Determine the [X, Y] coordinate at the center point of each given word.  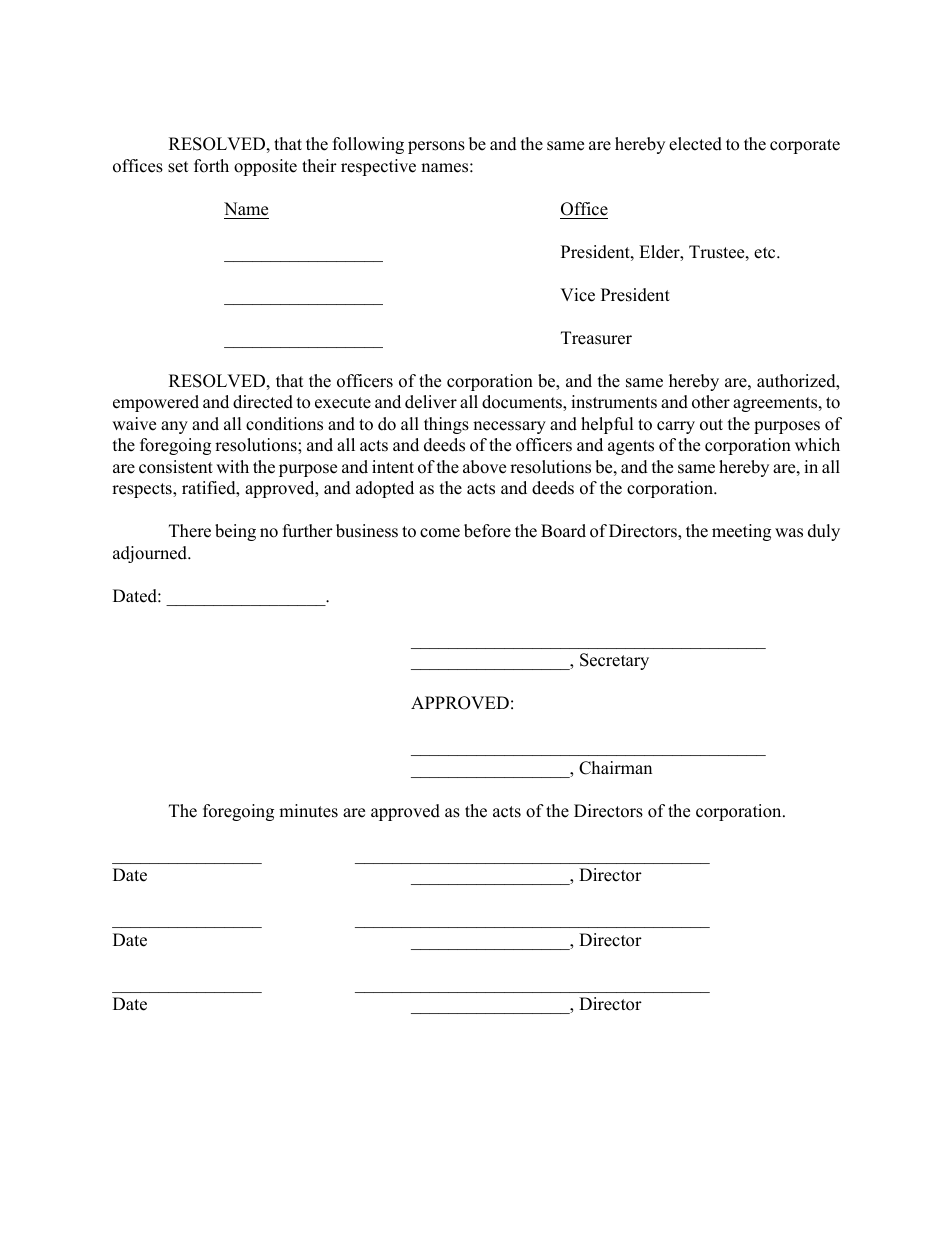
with [232, 466]
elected [695, 144]
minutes [308, 811]
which [817, 445]
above [484, 467]
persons [436, 147]
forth [211, 166]
